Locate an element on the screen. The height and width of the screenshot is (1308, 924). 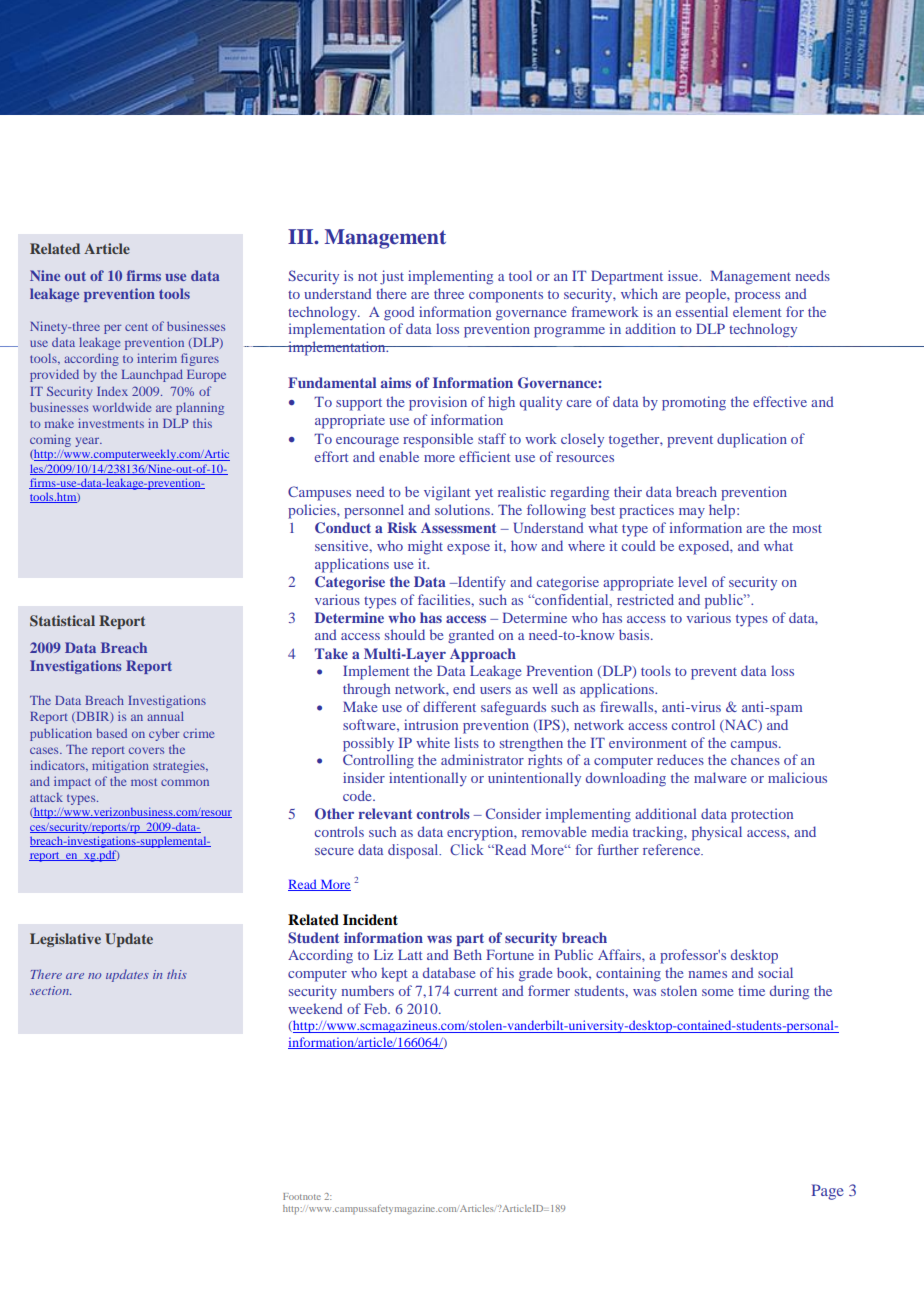
chances is located at coordinates (755, 759).
